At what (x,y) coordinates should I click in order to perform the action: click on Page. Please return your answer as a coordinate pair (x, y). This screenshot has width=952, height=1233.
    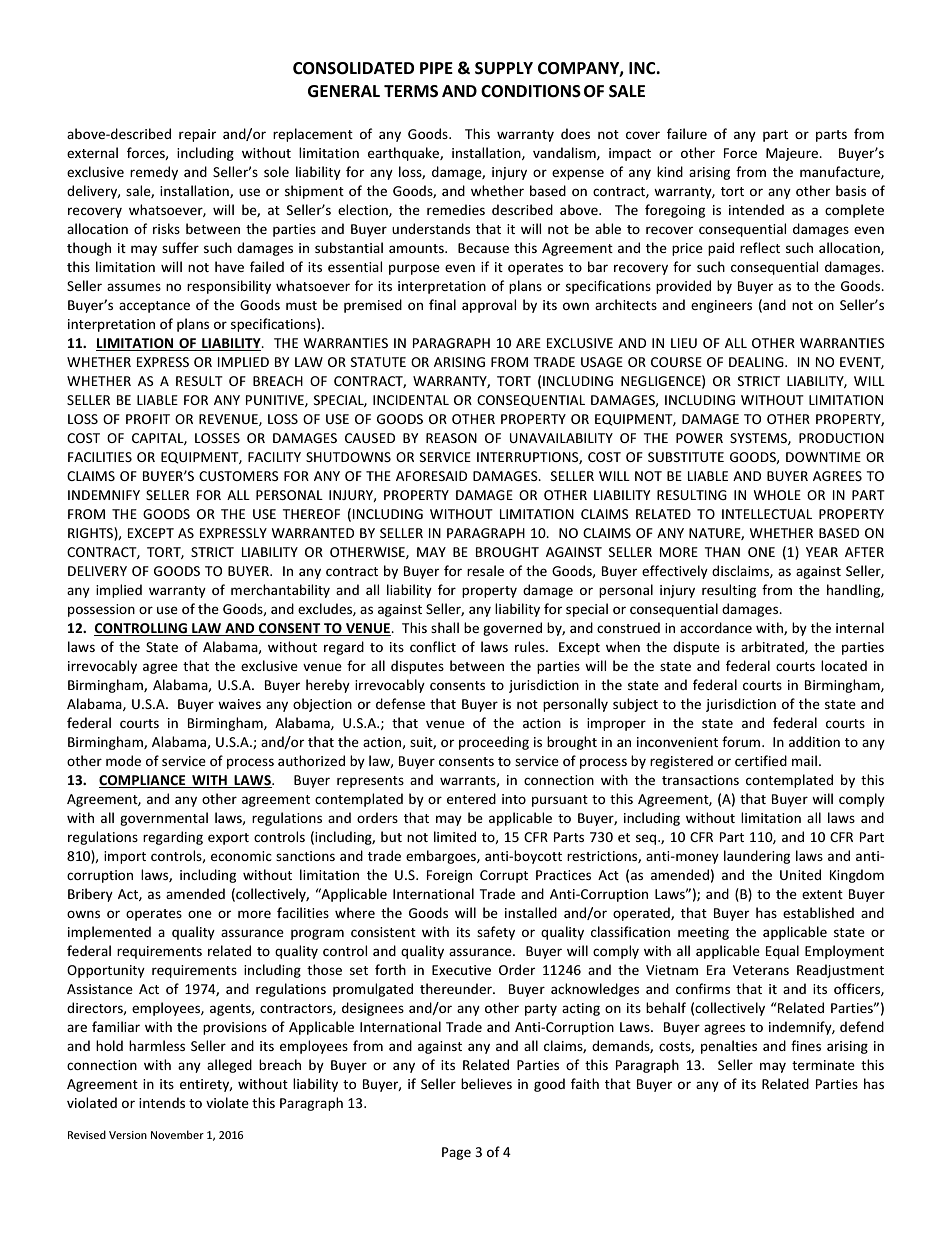
    Looking at the image, I should click on (456, 1153).
